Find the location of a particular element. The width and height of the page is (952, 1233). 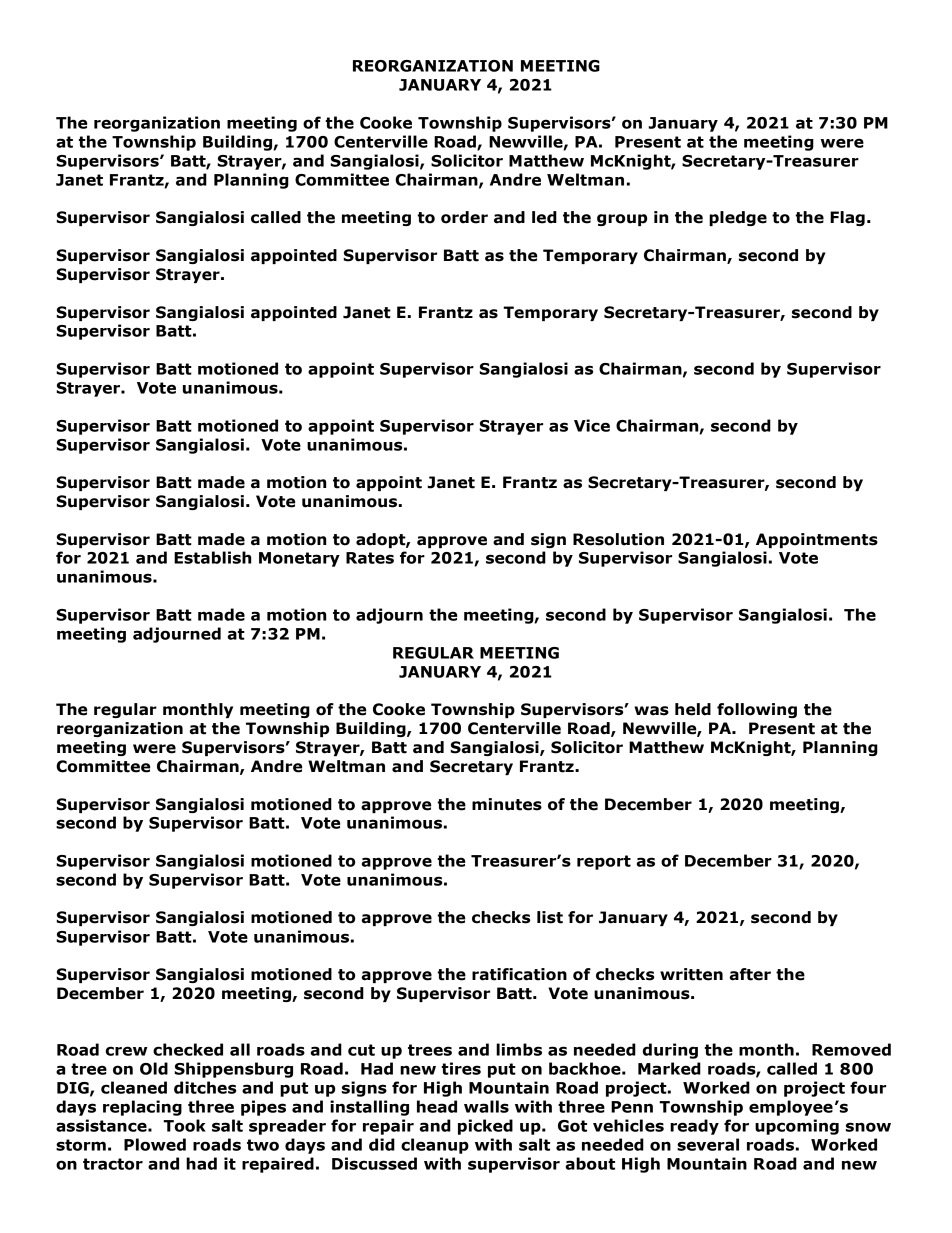

upcoming is located at coordinates (797, 1127).
